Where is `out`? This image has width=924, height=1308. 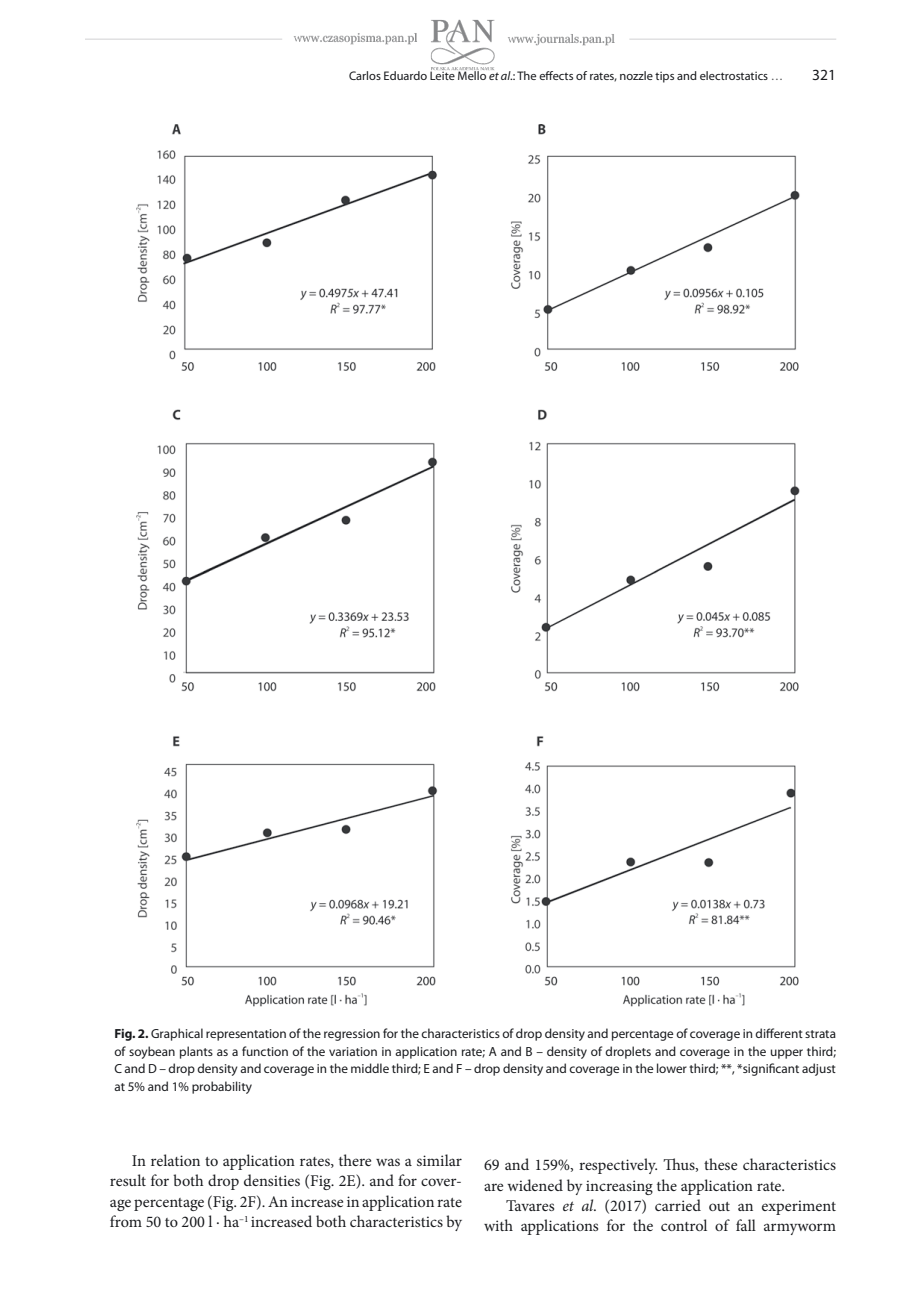
out is located at coordinates (719, 1206).
